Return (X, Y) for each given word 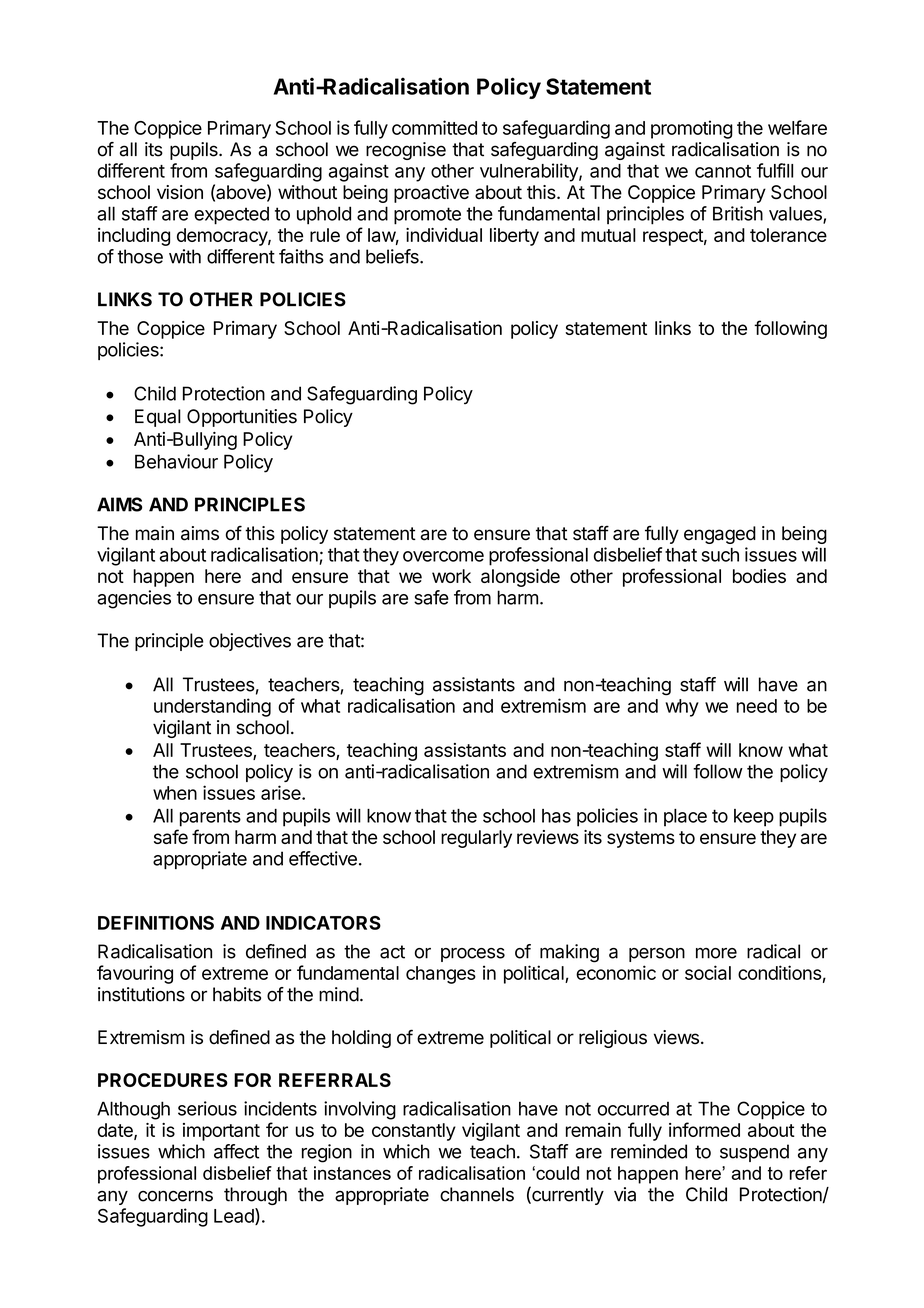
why (682, 708)
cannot (723, 171)
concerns (175, 1196)
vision (180, 192)
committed (434, 127)
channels (477, 1194)
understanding (212, 707)
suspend (754, 1153)
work (451, 576)
